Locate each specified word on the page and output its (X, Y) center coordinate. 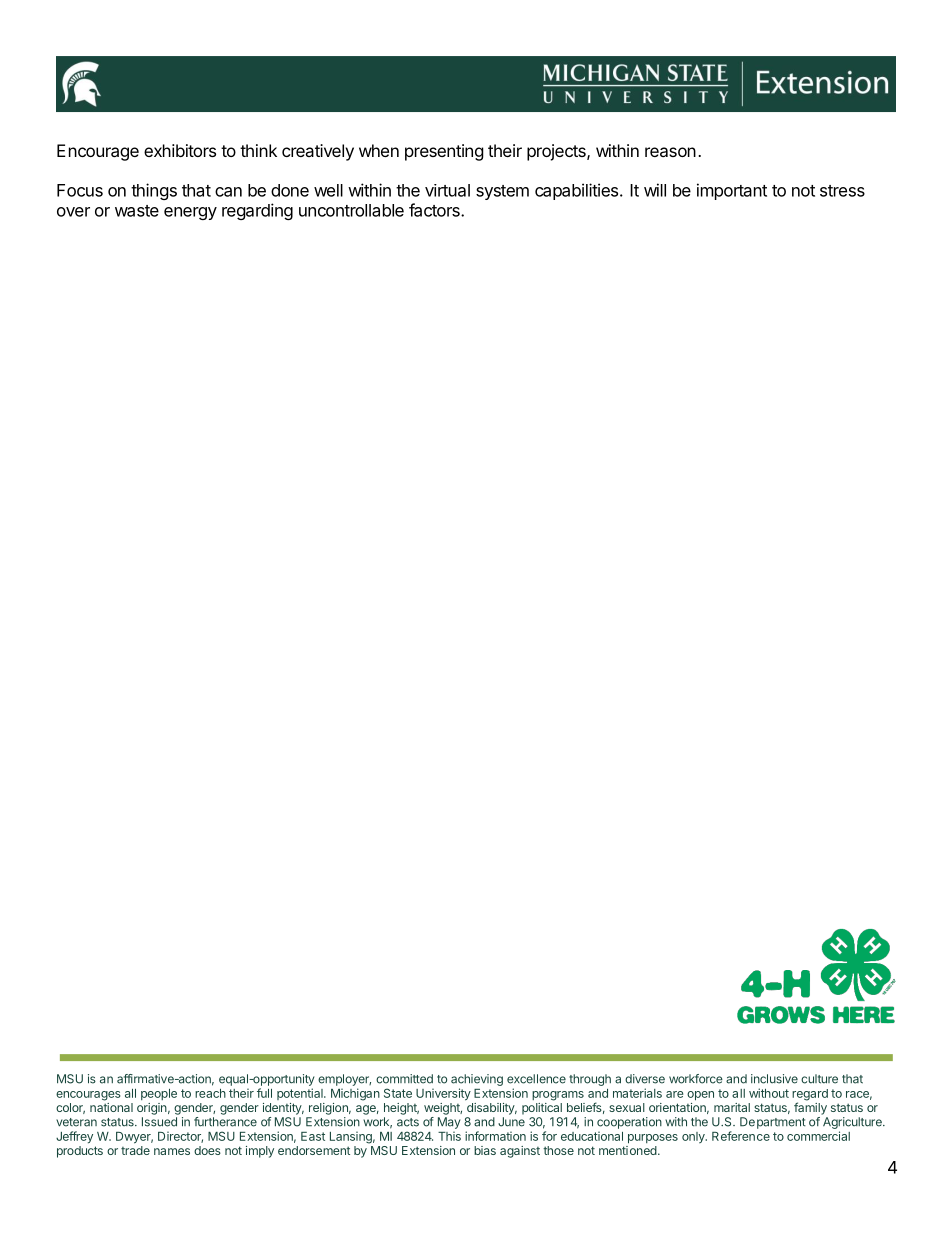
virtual (447, 190)
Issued (159, 1122)
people (159, 1094)
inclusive (774, 1079)
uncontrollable (351, 210)
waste (137, 211)
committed (404, 1079)
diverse (645, 1079)
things (154, 191)
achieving (477, 1080)
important (732, 191)
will (655, 190)
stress (842, 191)
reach (210, 1093)
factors (435, 210)
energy (190, 213)
